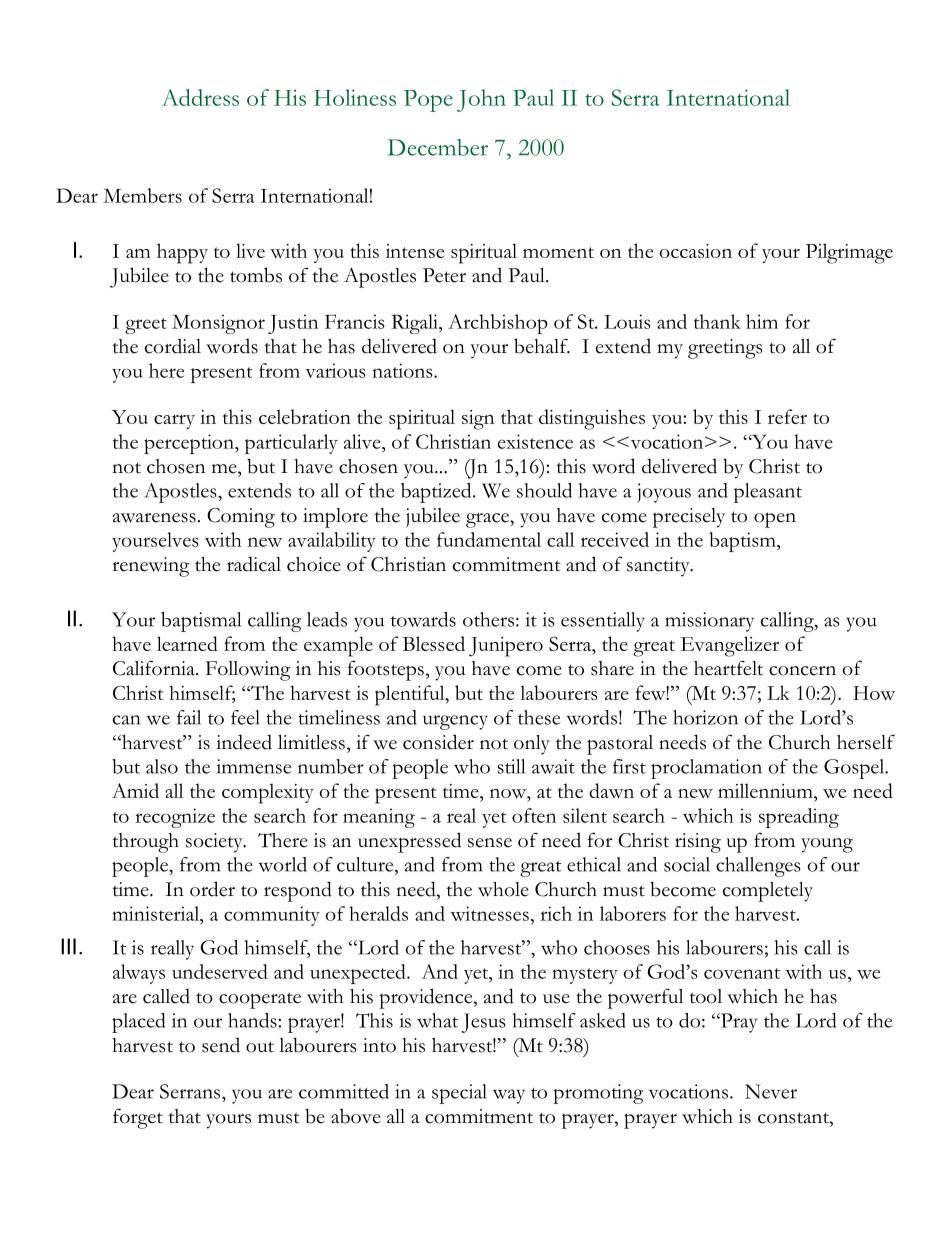 Image resolution: width=952 pixels, height=1233 pixels. Describe the element at coordinates (490, 843) in the image. I see `sense` at that location.
